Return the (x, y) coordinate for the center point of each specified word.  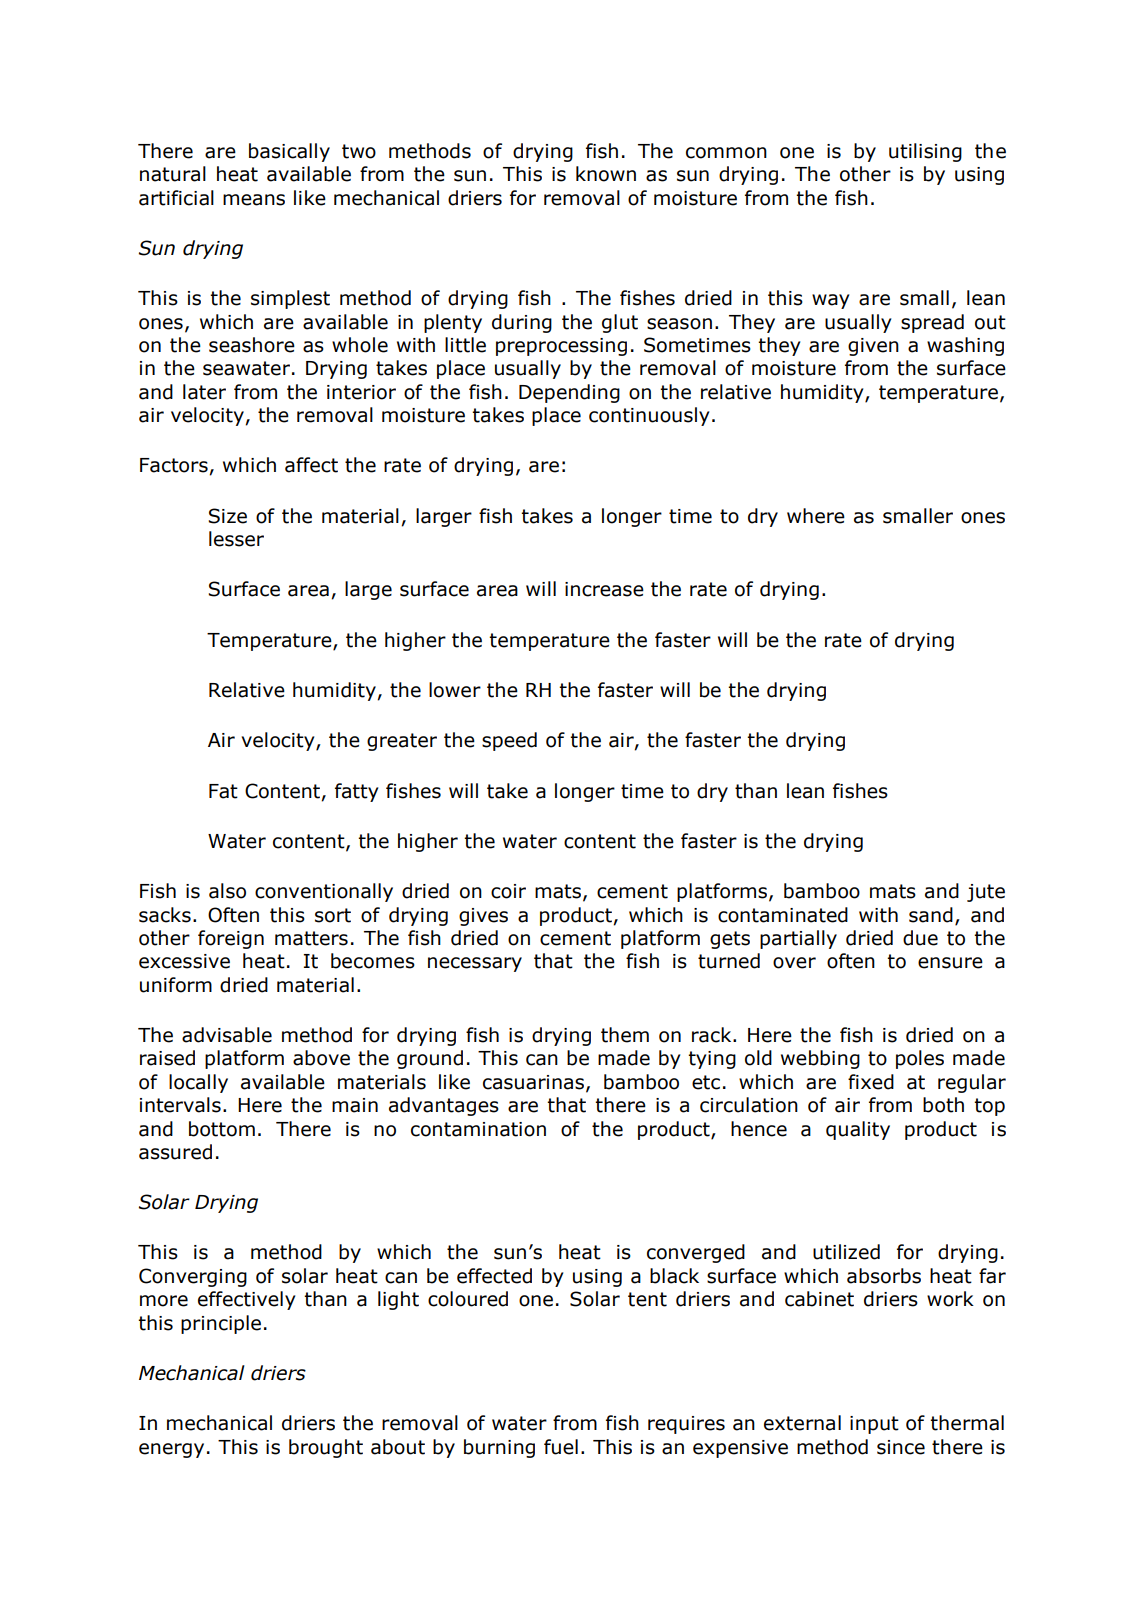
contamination (478, 1129)
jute (986, 893)
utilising (925, 152)
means (254, 200)
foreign (231, 939)
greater (402, 742)
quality (858, 1130)
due (920, 938)
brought (326, 1448)
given (873, 347)
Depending (569, 393)
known (606, 174)
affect (311, 465)
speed (509, 741)
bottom (222, 1129)
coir (508, 891)
